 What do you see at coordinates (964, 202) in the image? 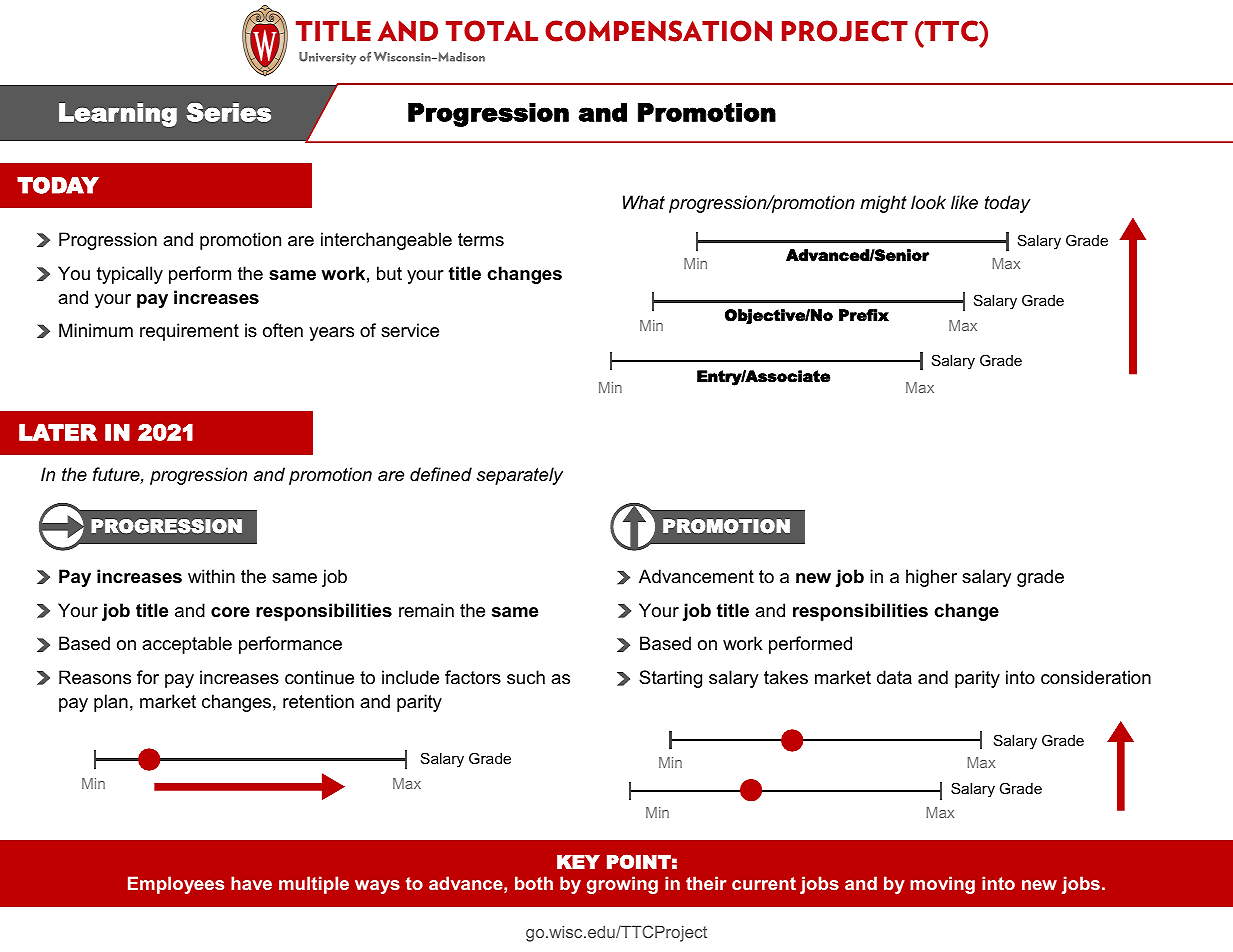
I see `like` at bounding box center [964, 202].
